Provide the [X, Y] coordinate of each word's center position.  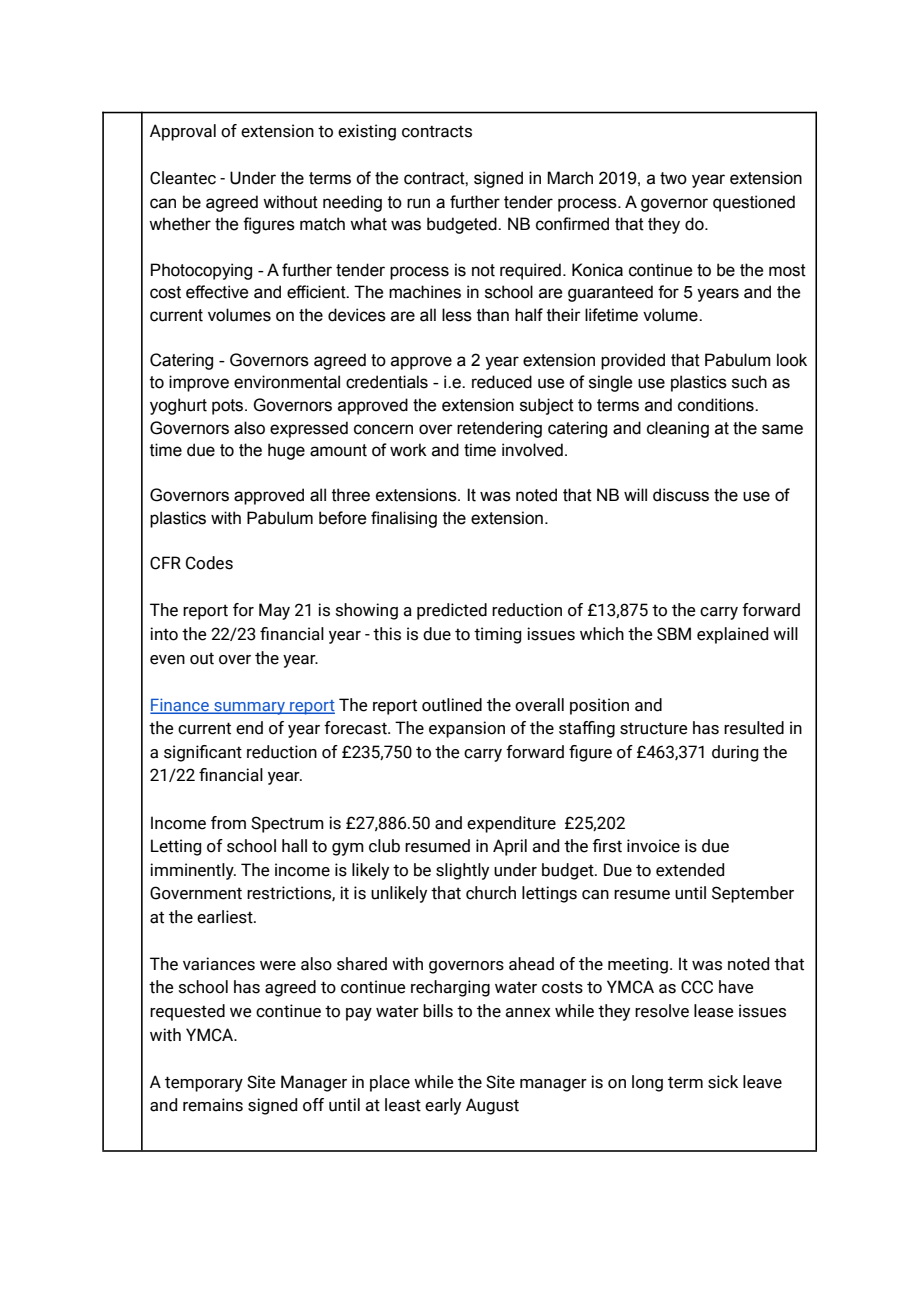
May [274, 611]
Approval [183, 132]
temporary [204, 1084]
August [492, 1106]
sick [723, 1082]
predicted [452, 611]
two [673, 178]
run [418, 203]
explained [732, 635]
